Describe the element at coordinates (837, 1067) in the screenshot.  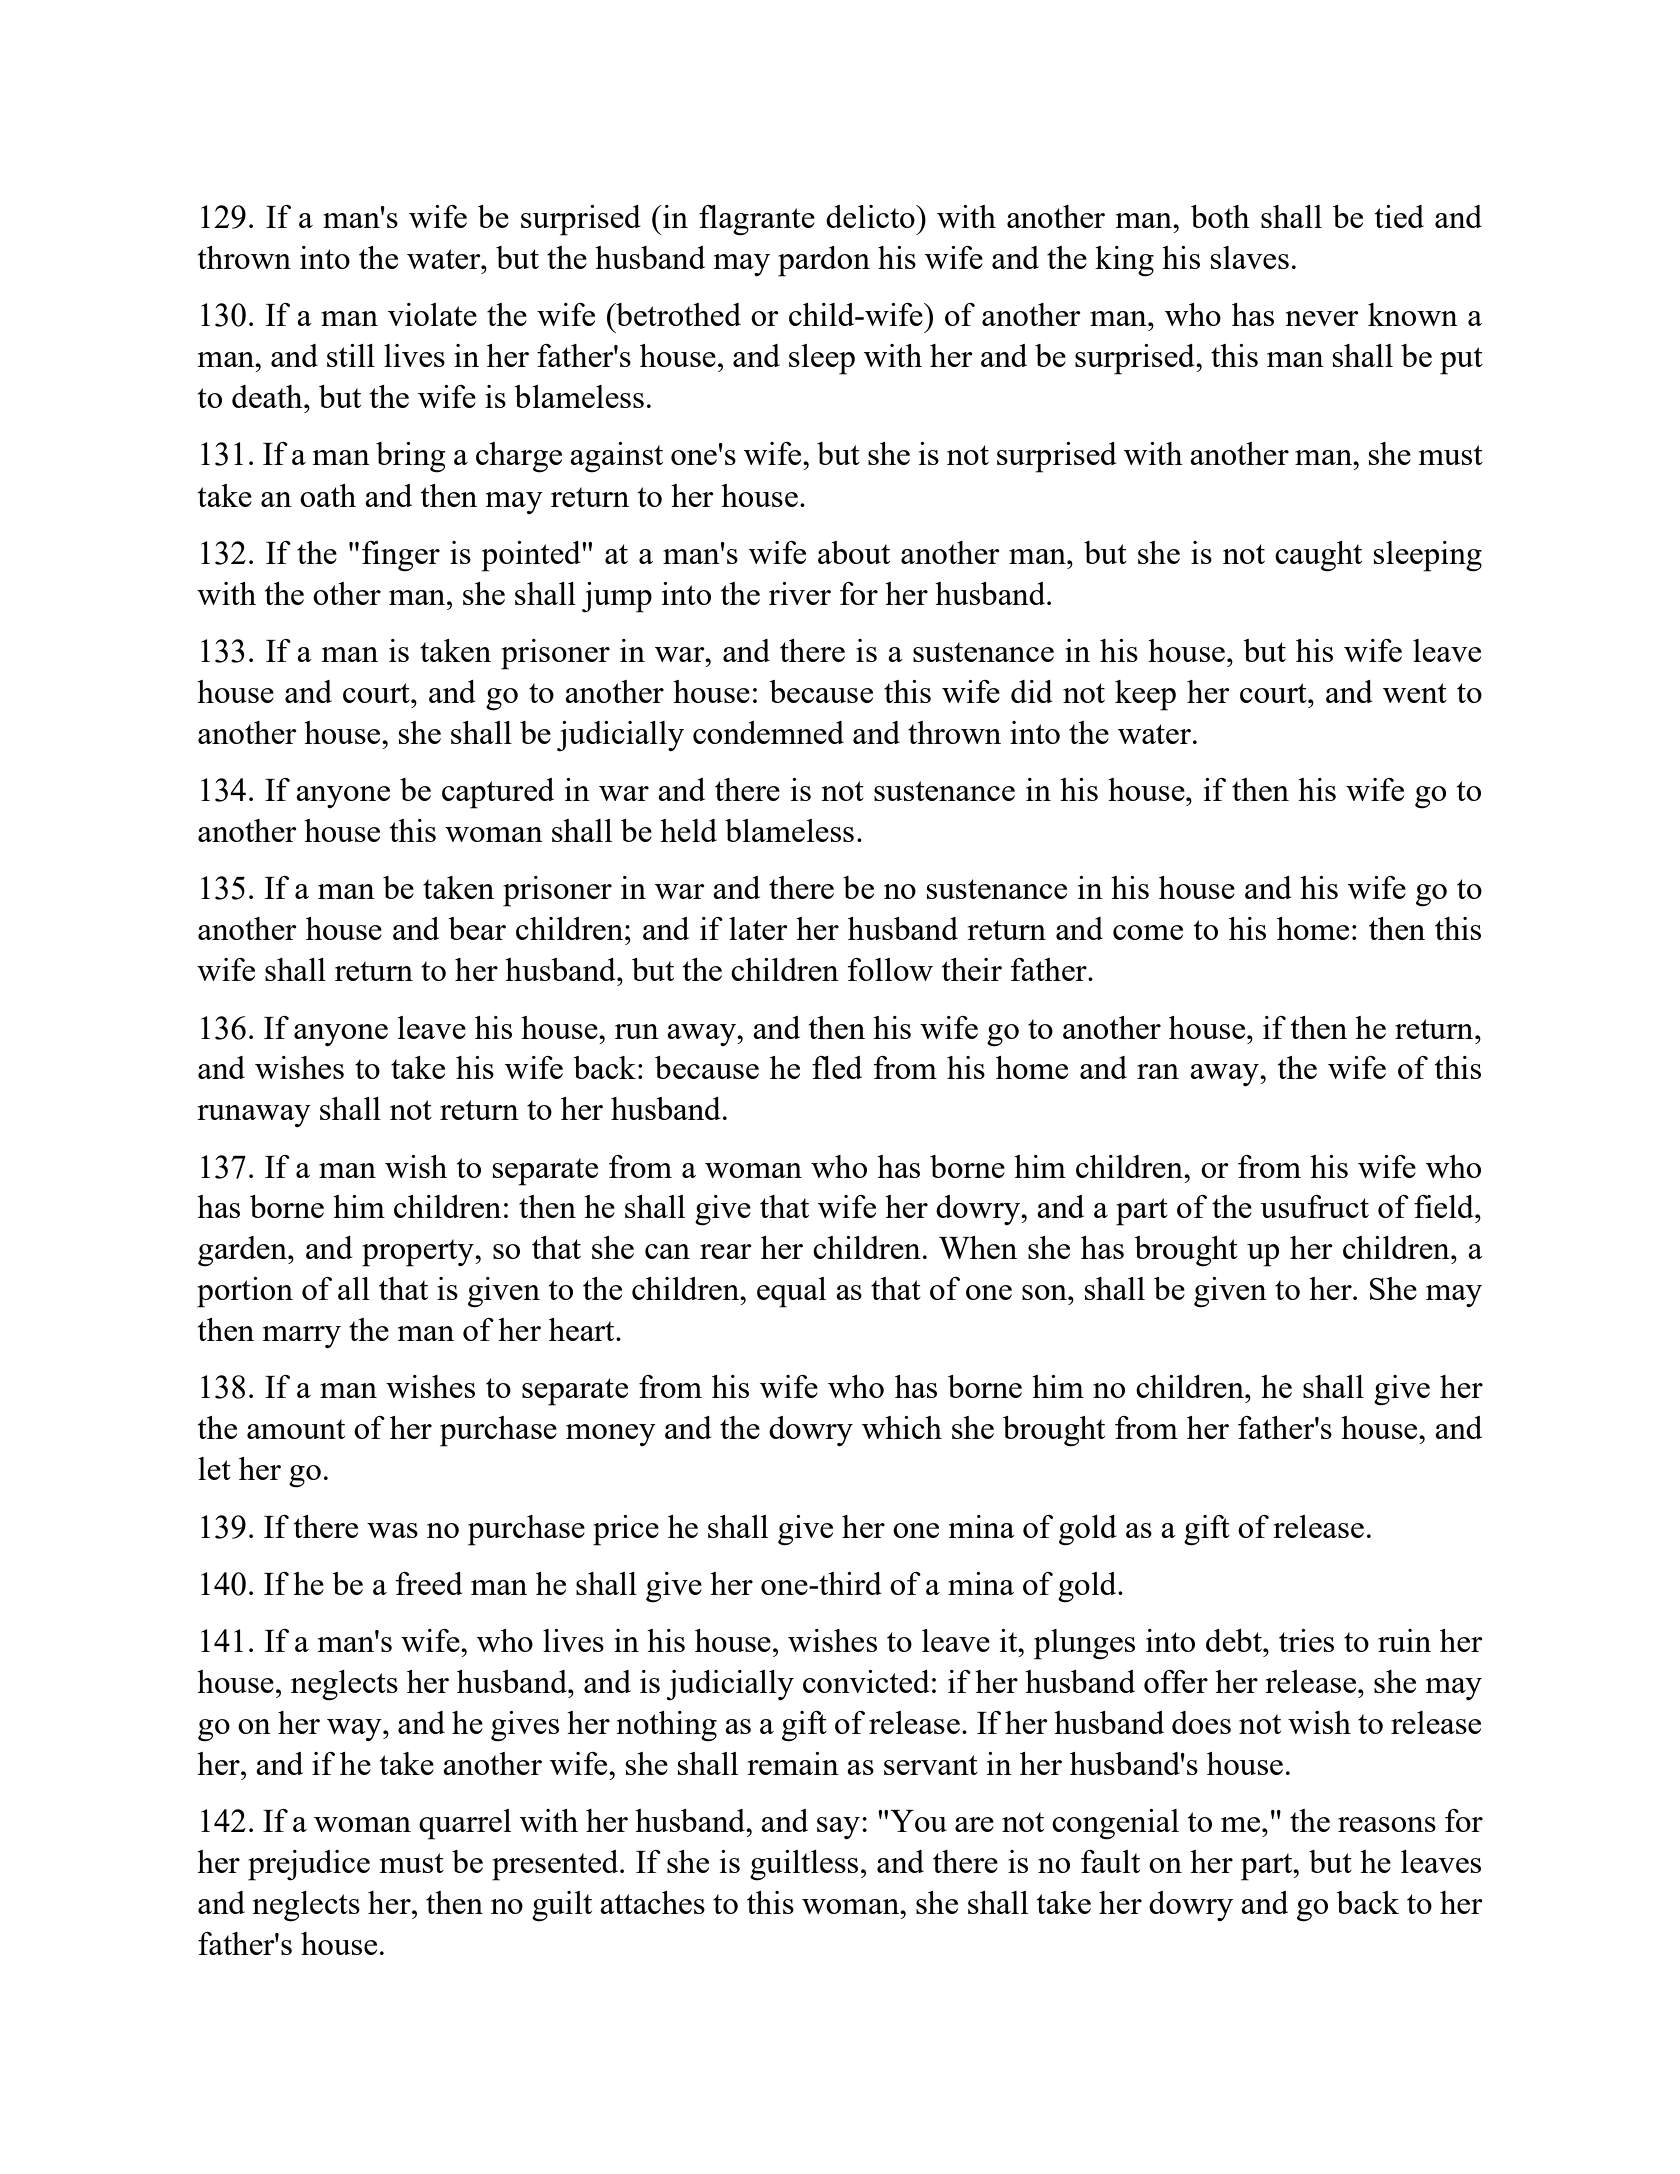
I see `fled` at that location.
